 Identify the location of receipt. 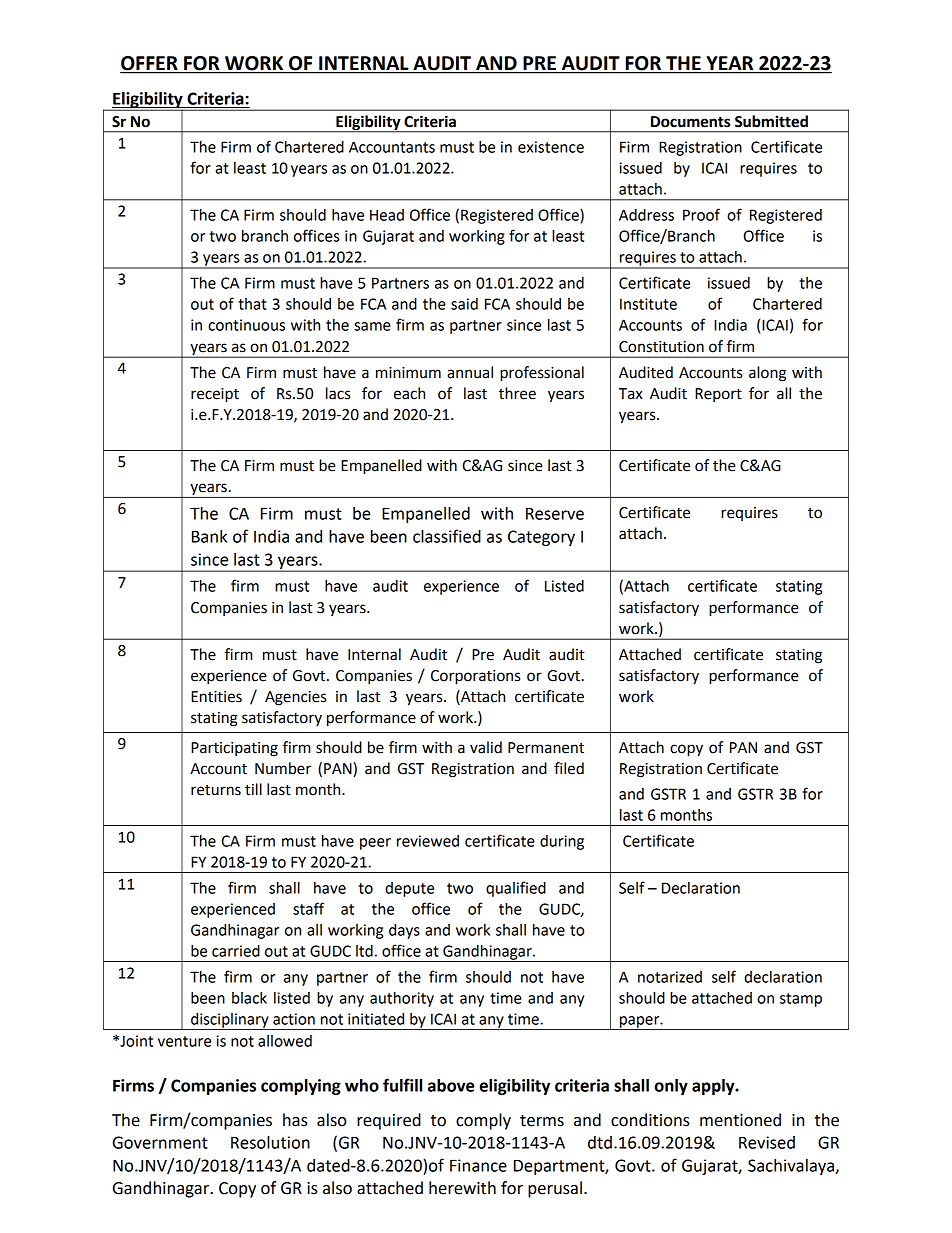
(215, 395).
